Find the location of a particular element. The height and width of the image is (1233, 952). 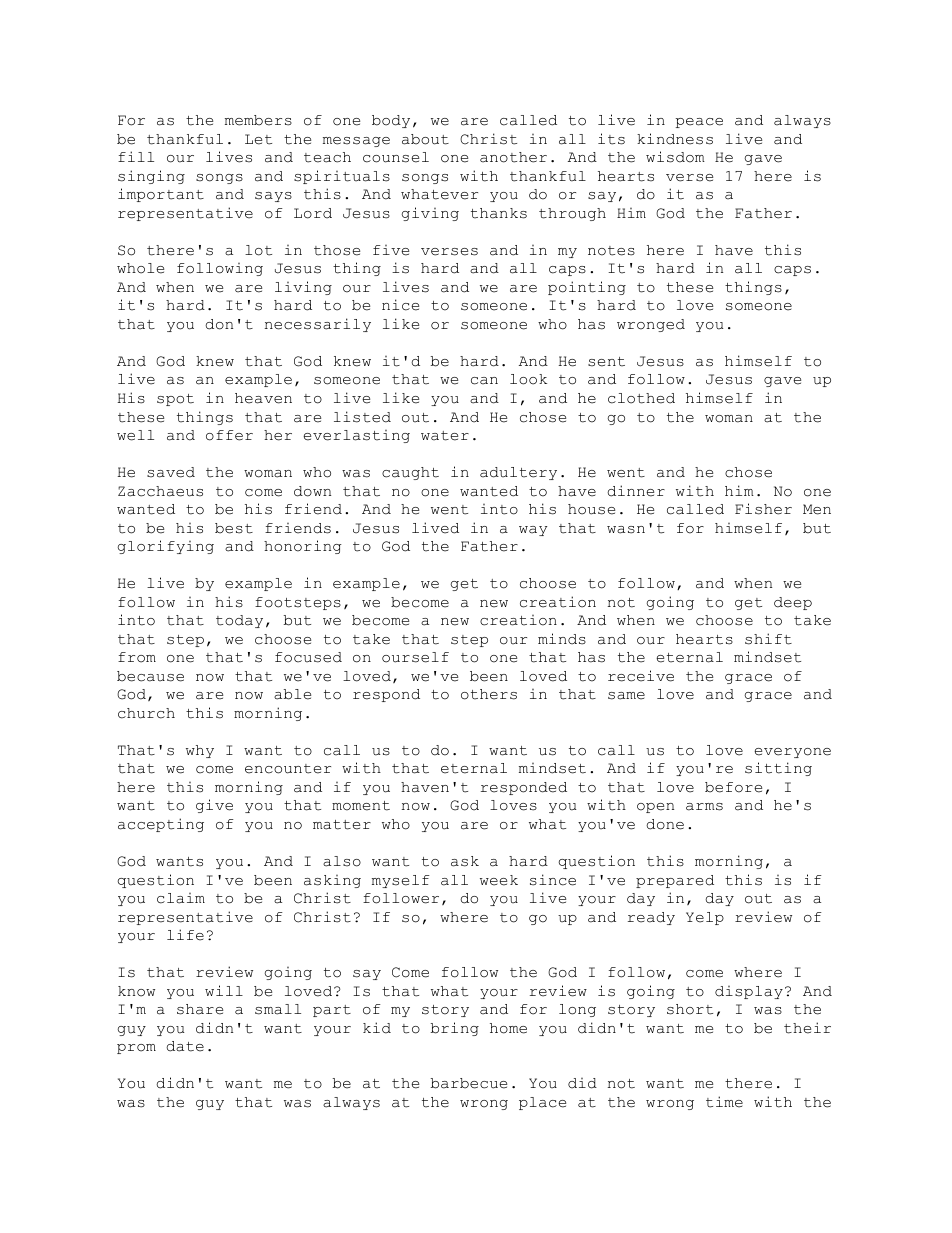

Fisher is located at coordinates (763, 509).
